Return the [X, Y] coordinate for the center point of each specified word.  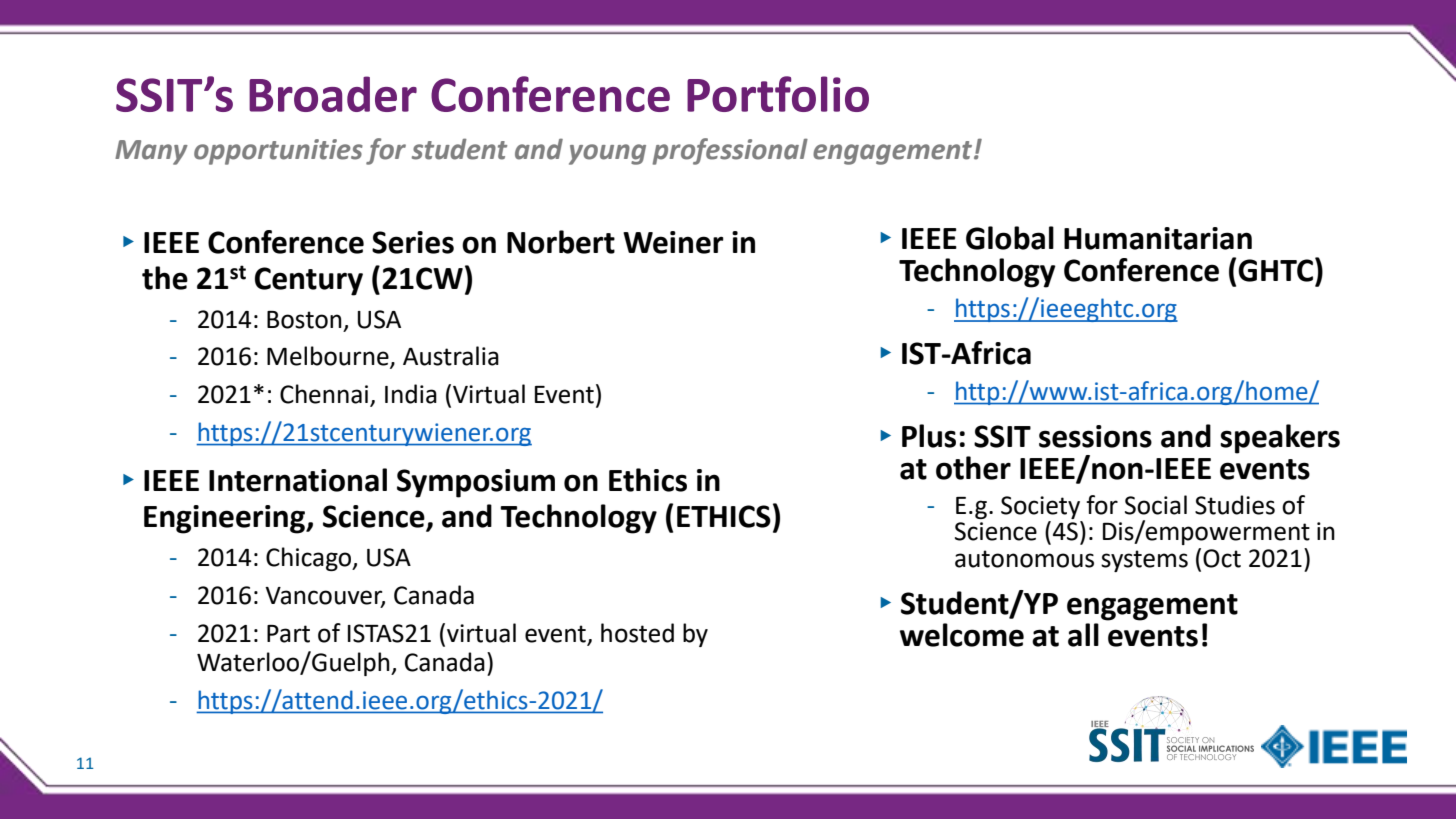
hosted [637, 633]
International [298, 480]
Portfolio [778, 94]
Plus [929, 436]
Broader [333, 94]
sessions [1095, 436]
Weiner [673, 242]
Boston [304, 320]
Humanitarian [1158, 238]
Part [288, 634]
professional [730, 151]
